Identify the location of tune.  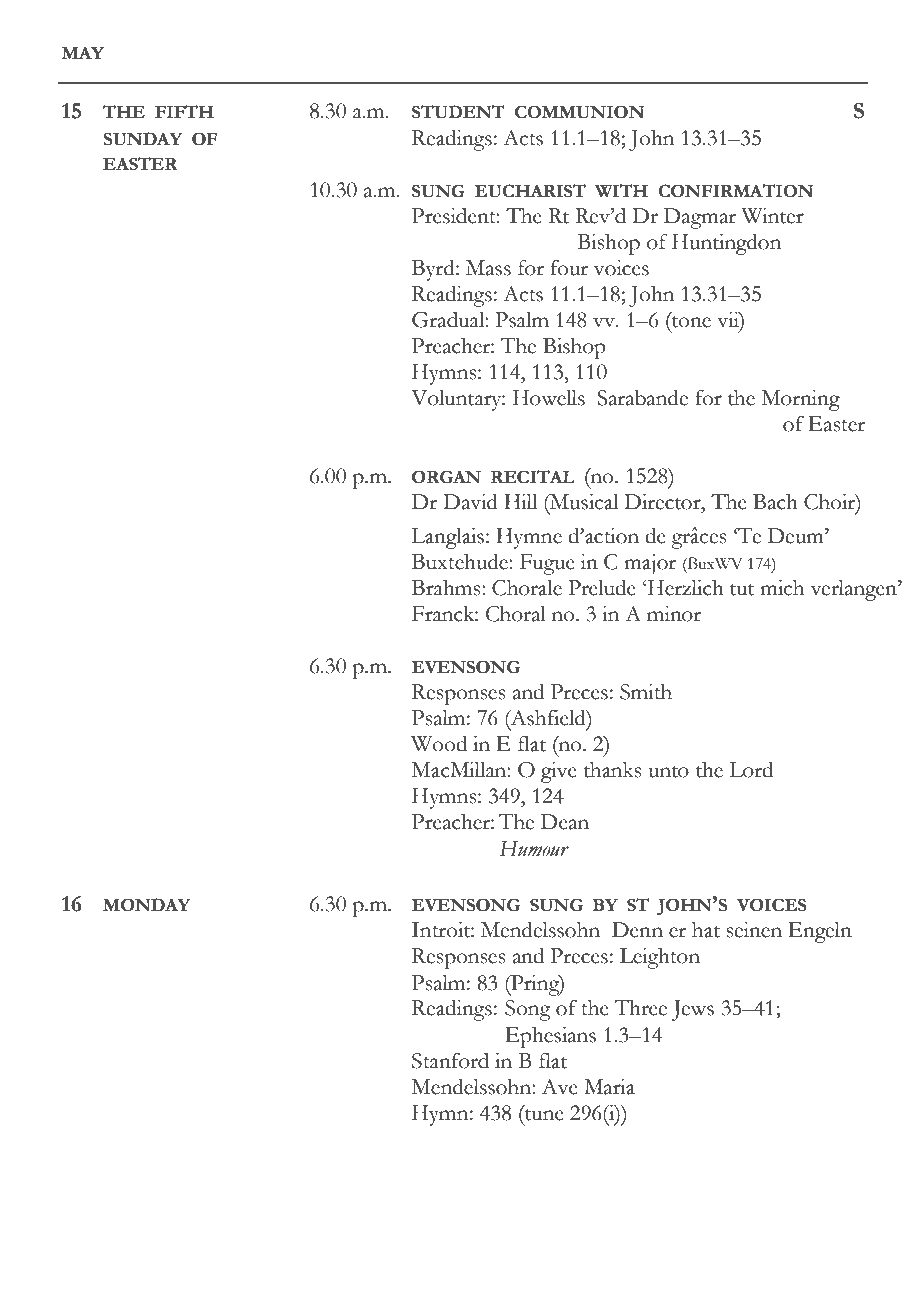
(543, 1113).
